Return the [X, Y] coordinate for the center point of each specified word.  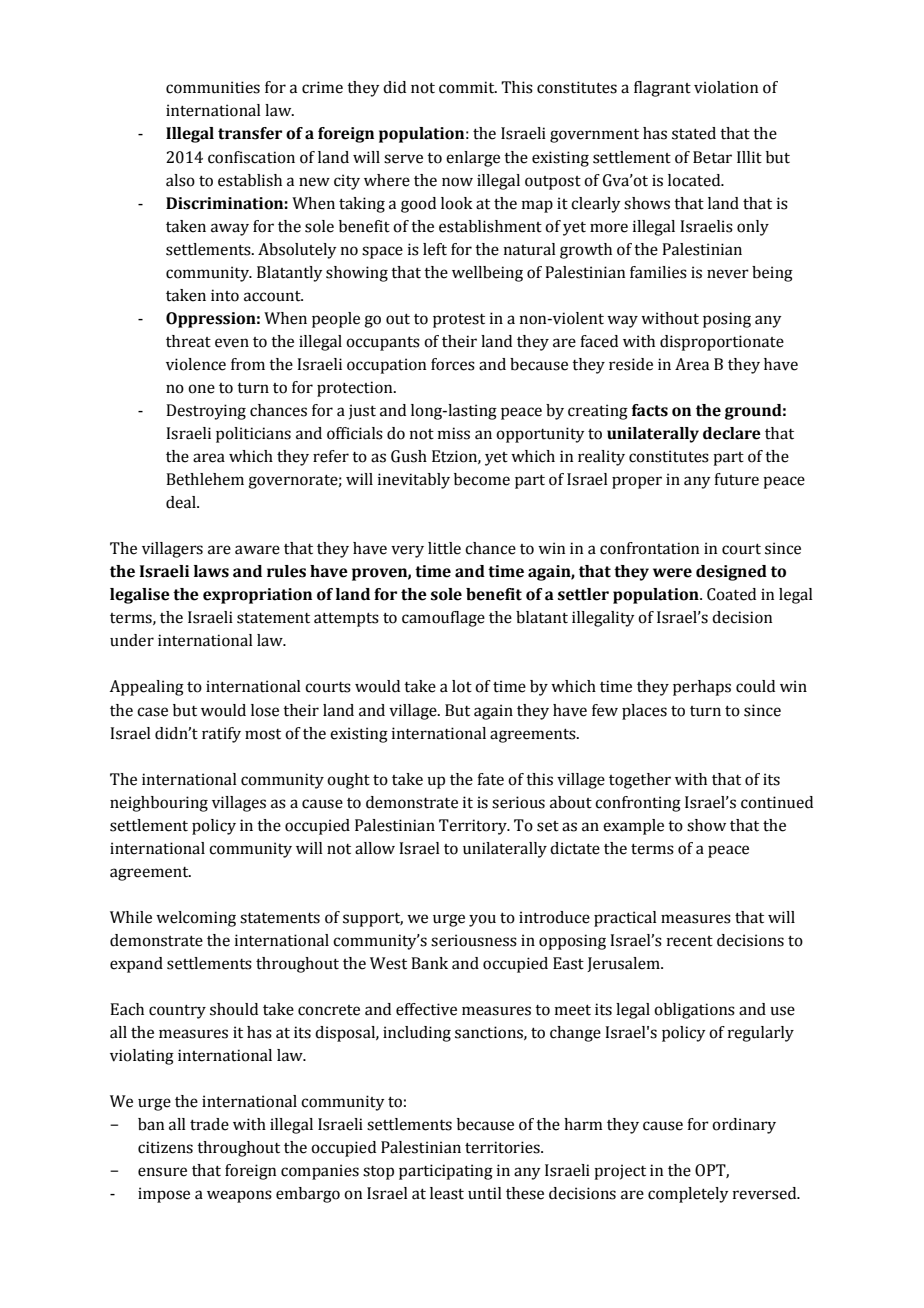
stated [694, 133]
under [132, 640]
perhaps [702, 688]
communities [213, 87]
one [201, 389]
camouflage [443, 619]
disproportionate [722, 343]
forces [453, 364]
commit [468, 87]
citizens [165, 1147]
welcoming [196, 919]
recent [690, 941]
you [482, 920]
